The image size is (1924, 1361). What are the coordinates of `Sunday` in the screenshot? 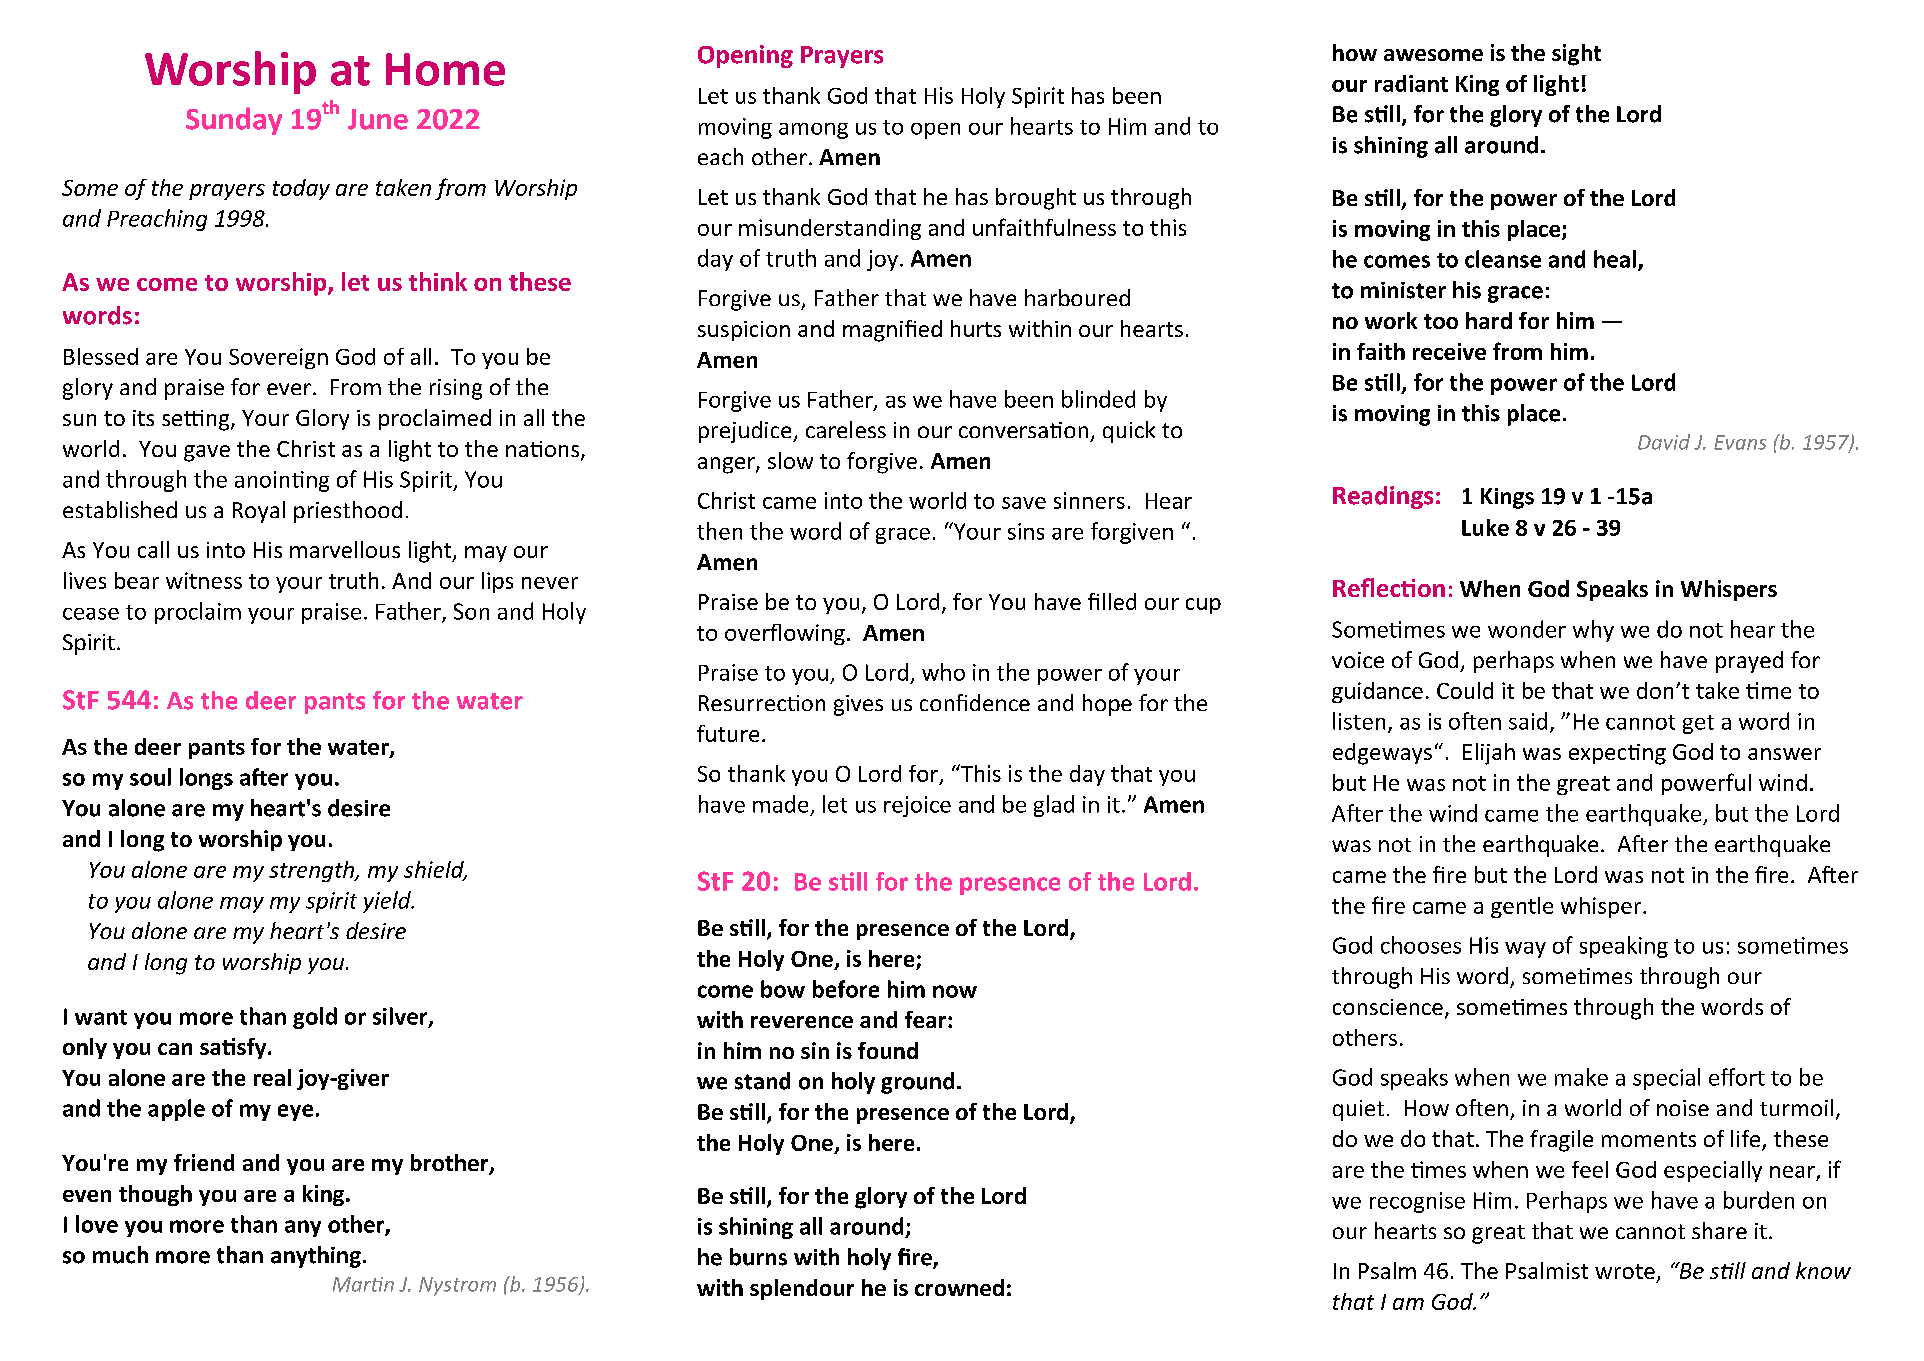 It's located at (234, 121).
